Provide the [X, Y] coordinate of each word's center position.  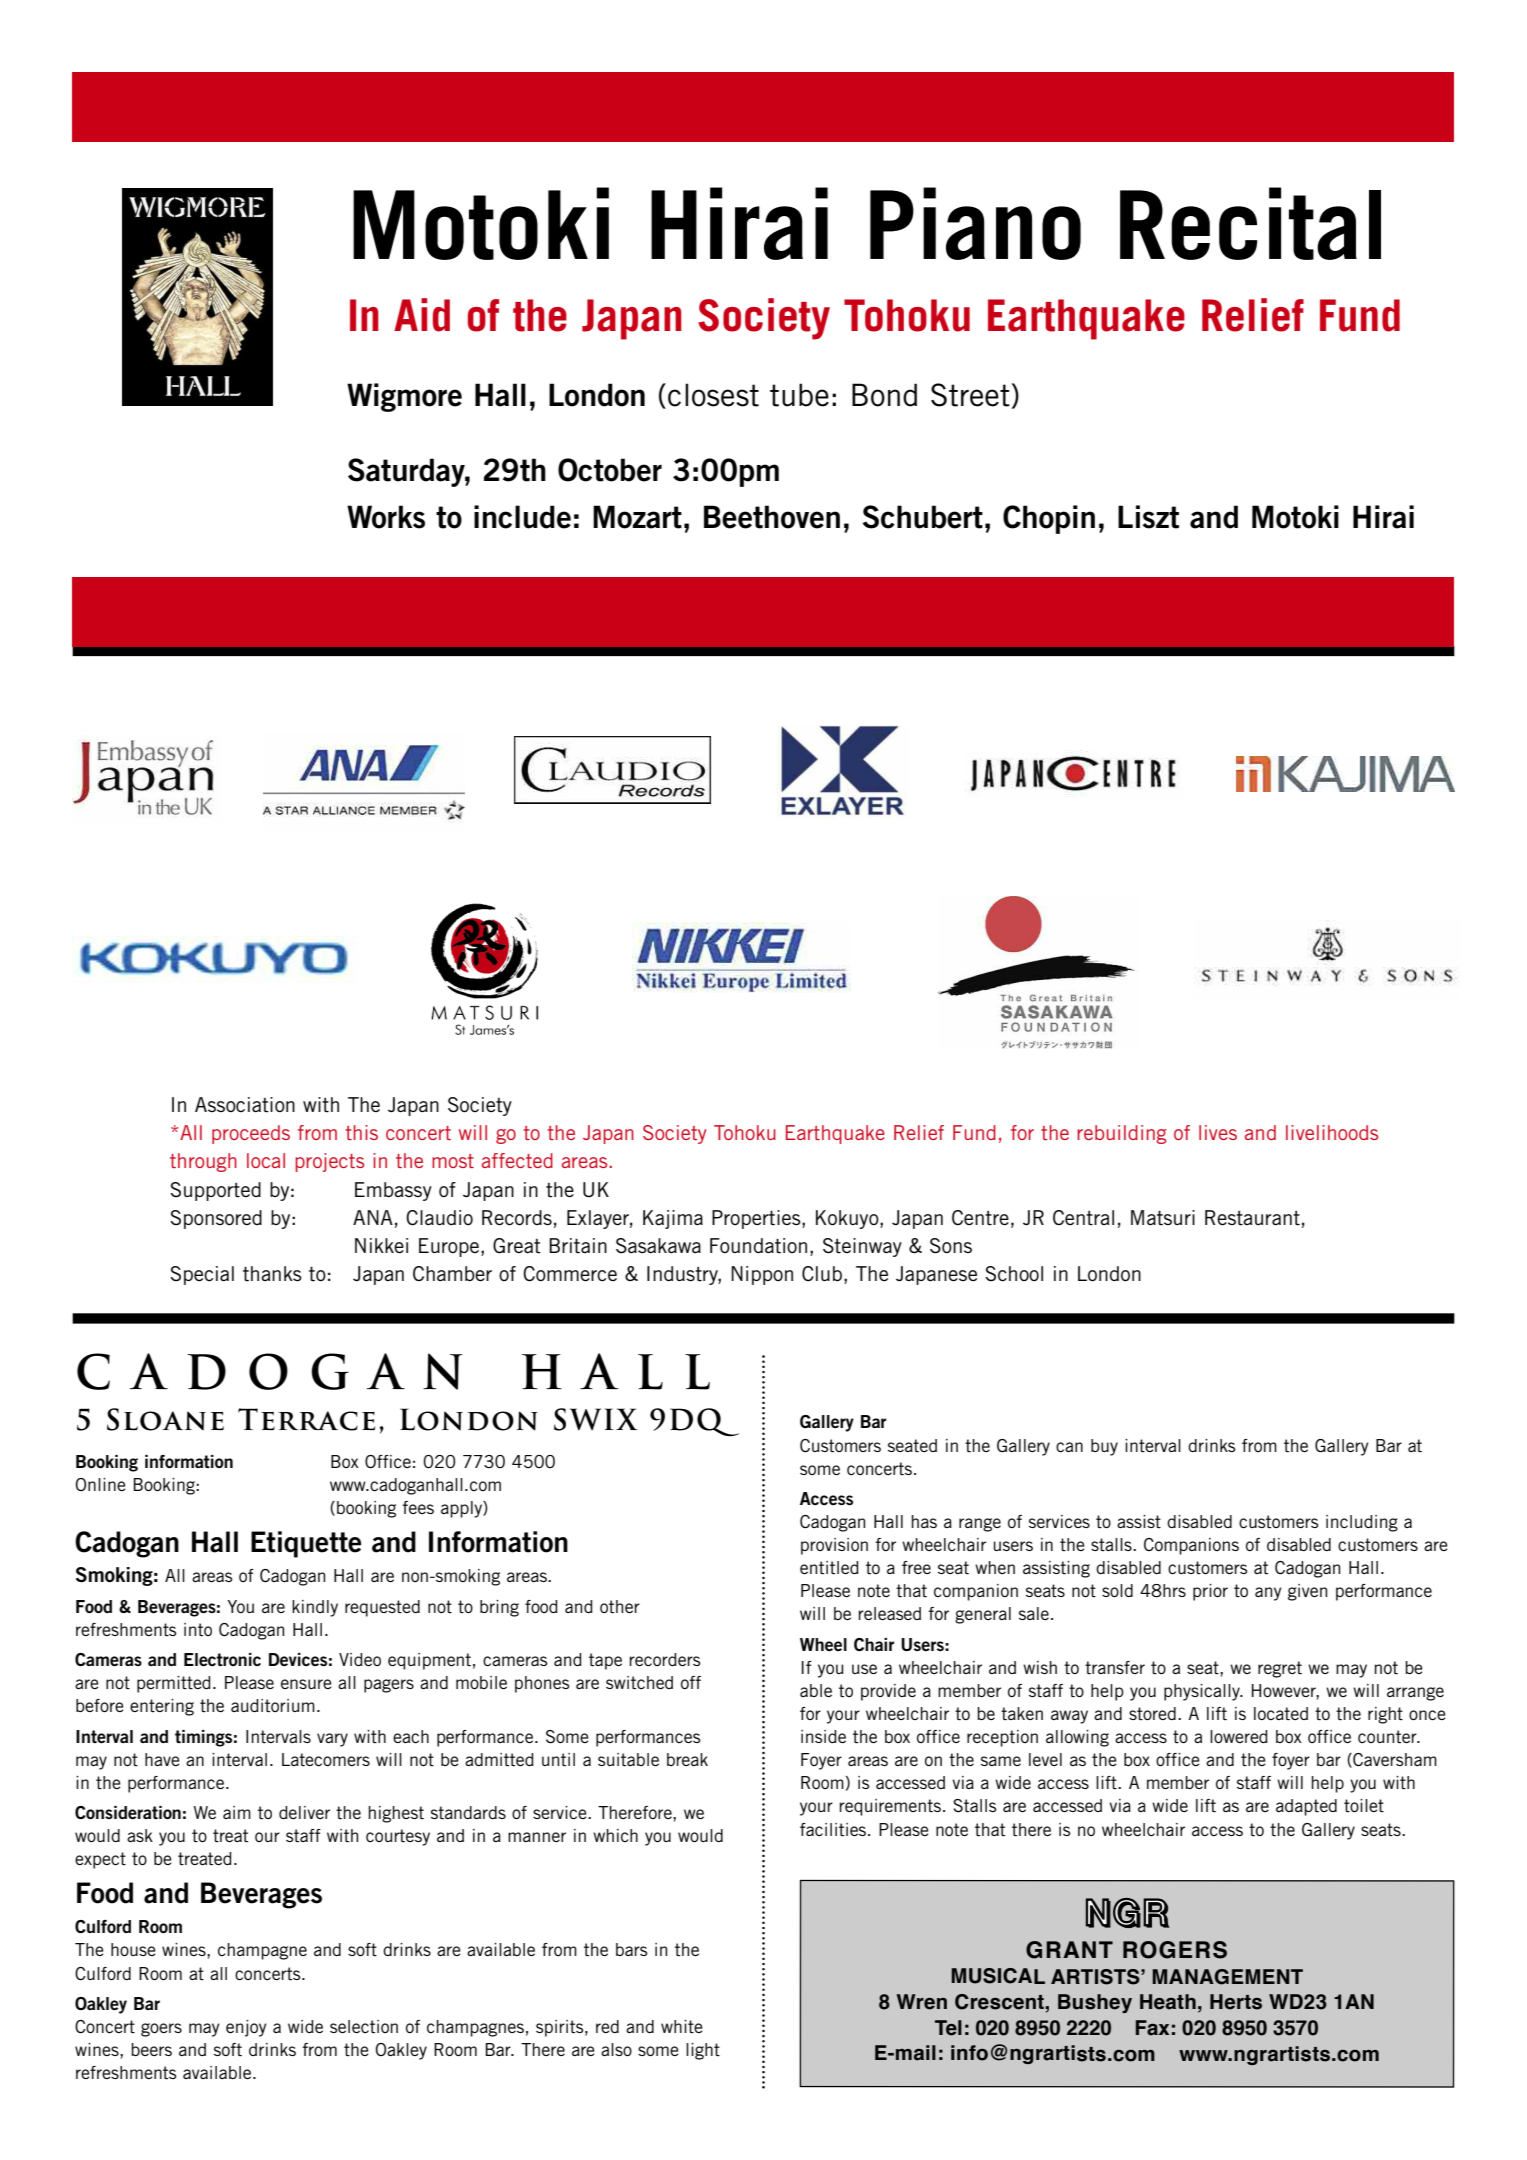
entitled [829, 1568]
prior [1210, 1592]
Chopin [1049, 519]
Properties [757, 1219]
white [682, 2026]
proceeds [251, 1134]
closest [713, 395]
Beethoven [772, 517]
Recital [1250, 223]
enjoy [246, 2028]
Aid [422, 315]
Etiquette [306, 1544]
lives [1218, 1132]
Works [386, 517]
